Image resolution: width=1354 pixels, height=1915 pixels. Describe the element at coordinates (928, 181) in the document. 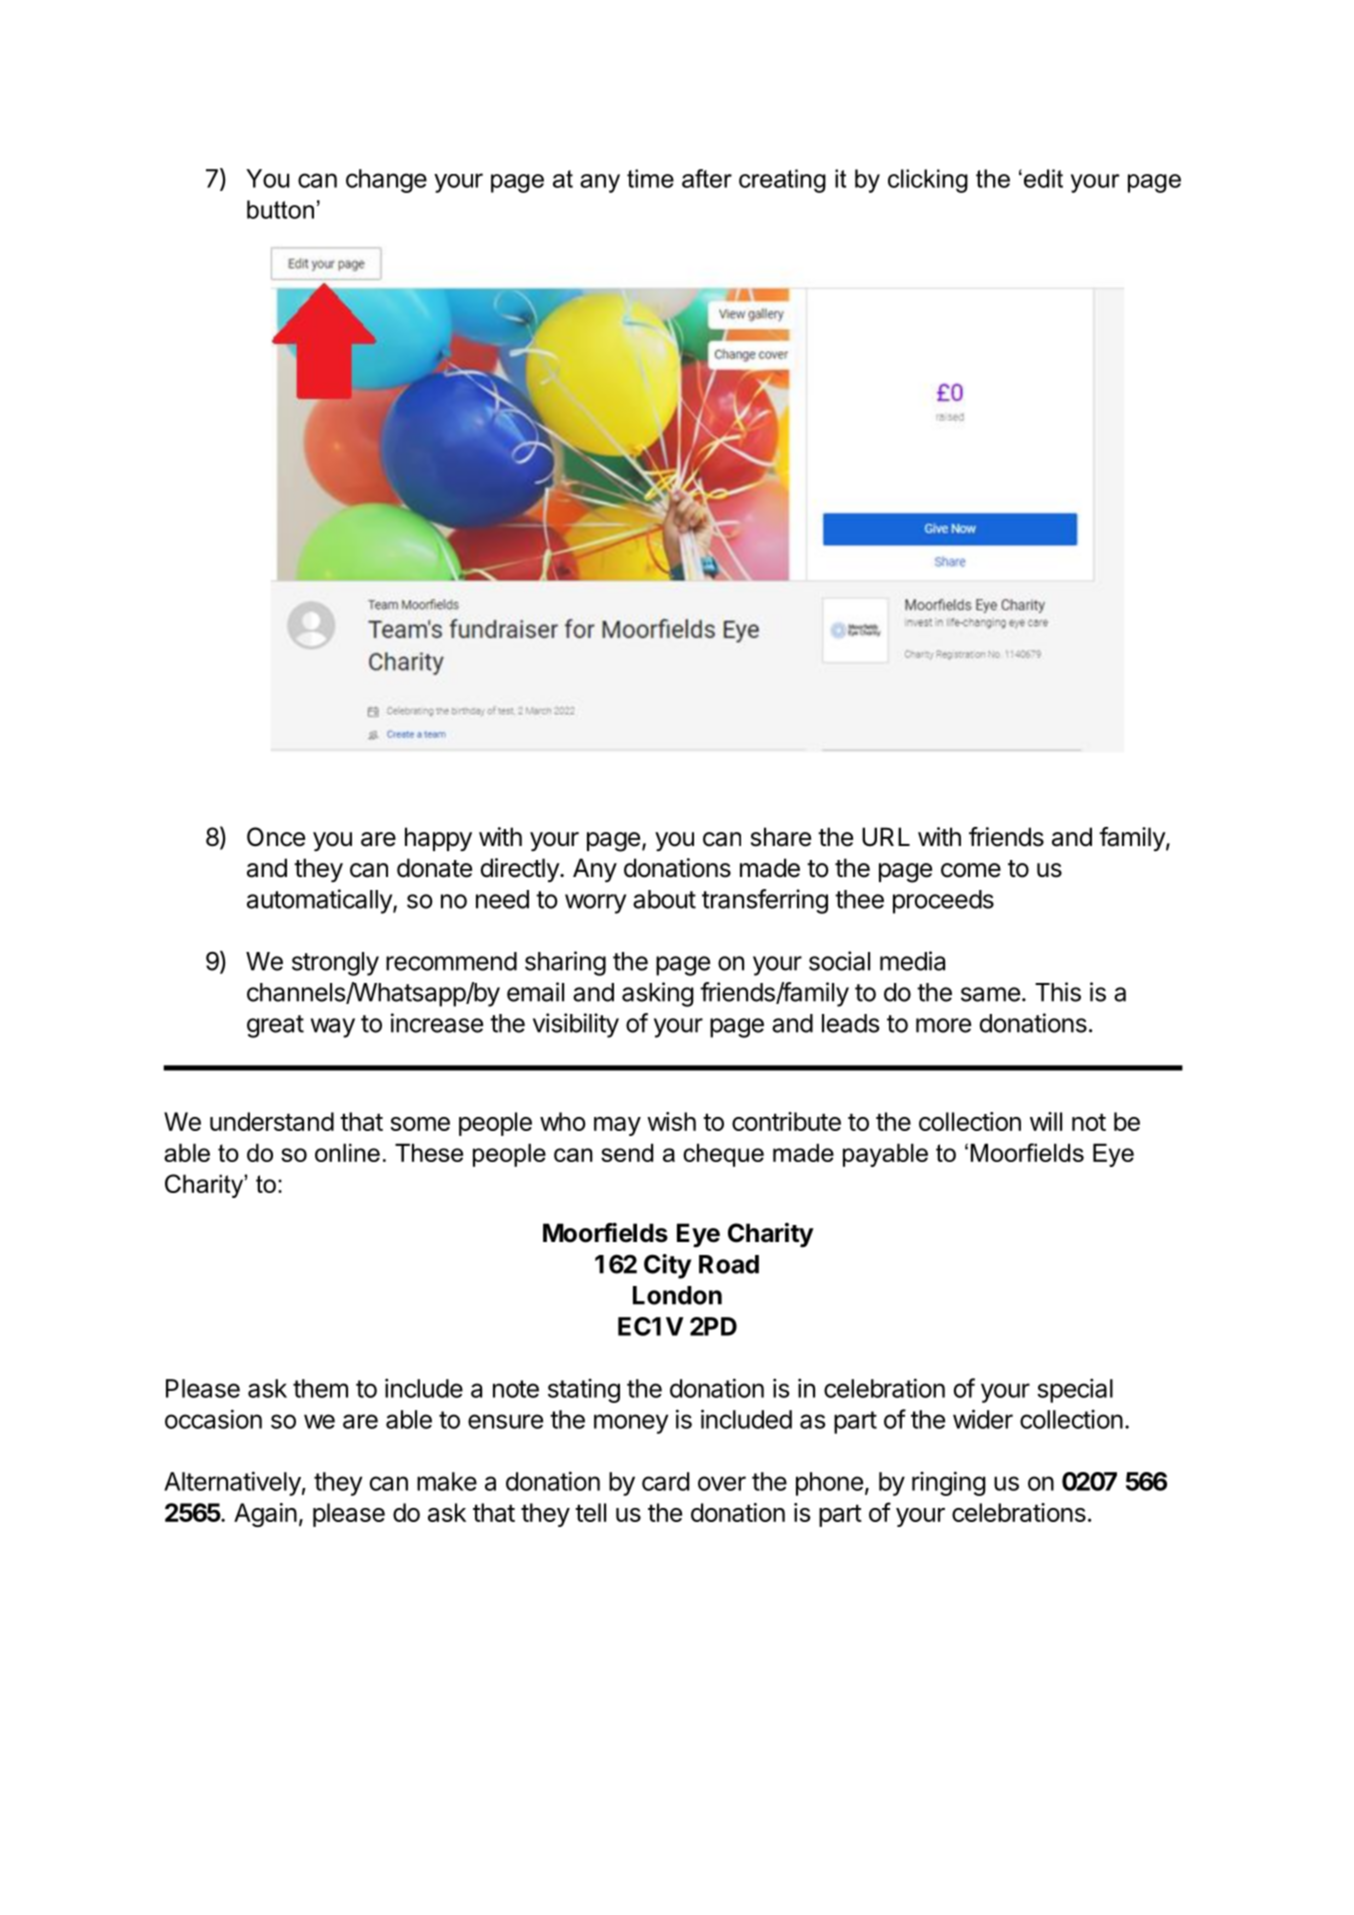

I see `clicking` at that location.
